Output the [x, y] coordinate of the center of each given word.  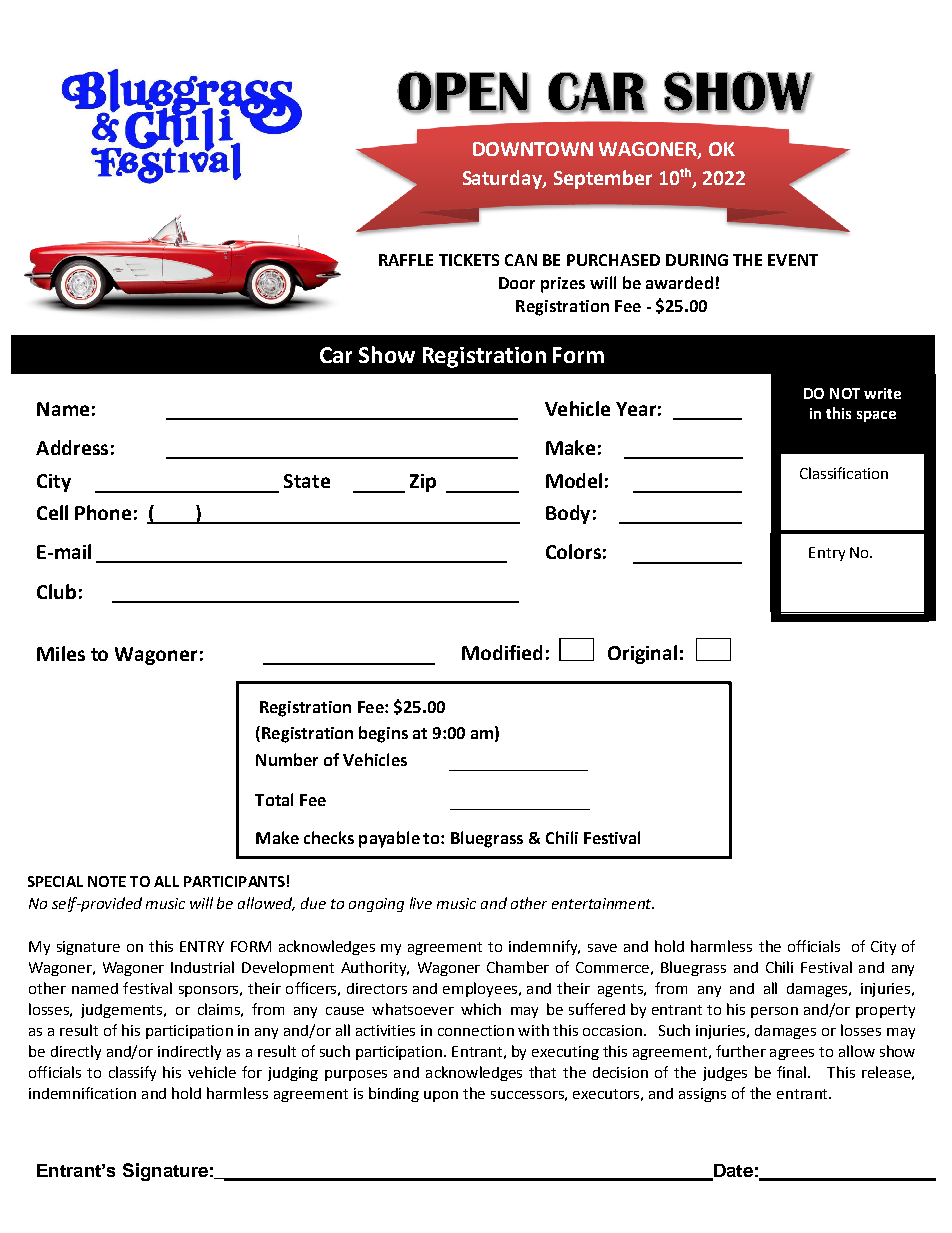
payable [389, 839]
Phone [103, 512]
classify [132, 1073]
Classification [844, 473]
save [602, 948]
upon [441, 1096]
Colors [573, 551]
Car [336, 355]
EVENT [793, 260]
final [791, 1072]
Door [517, 283]
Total [274, 799]
